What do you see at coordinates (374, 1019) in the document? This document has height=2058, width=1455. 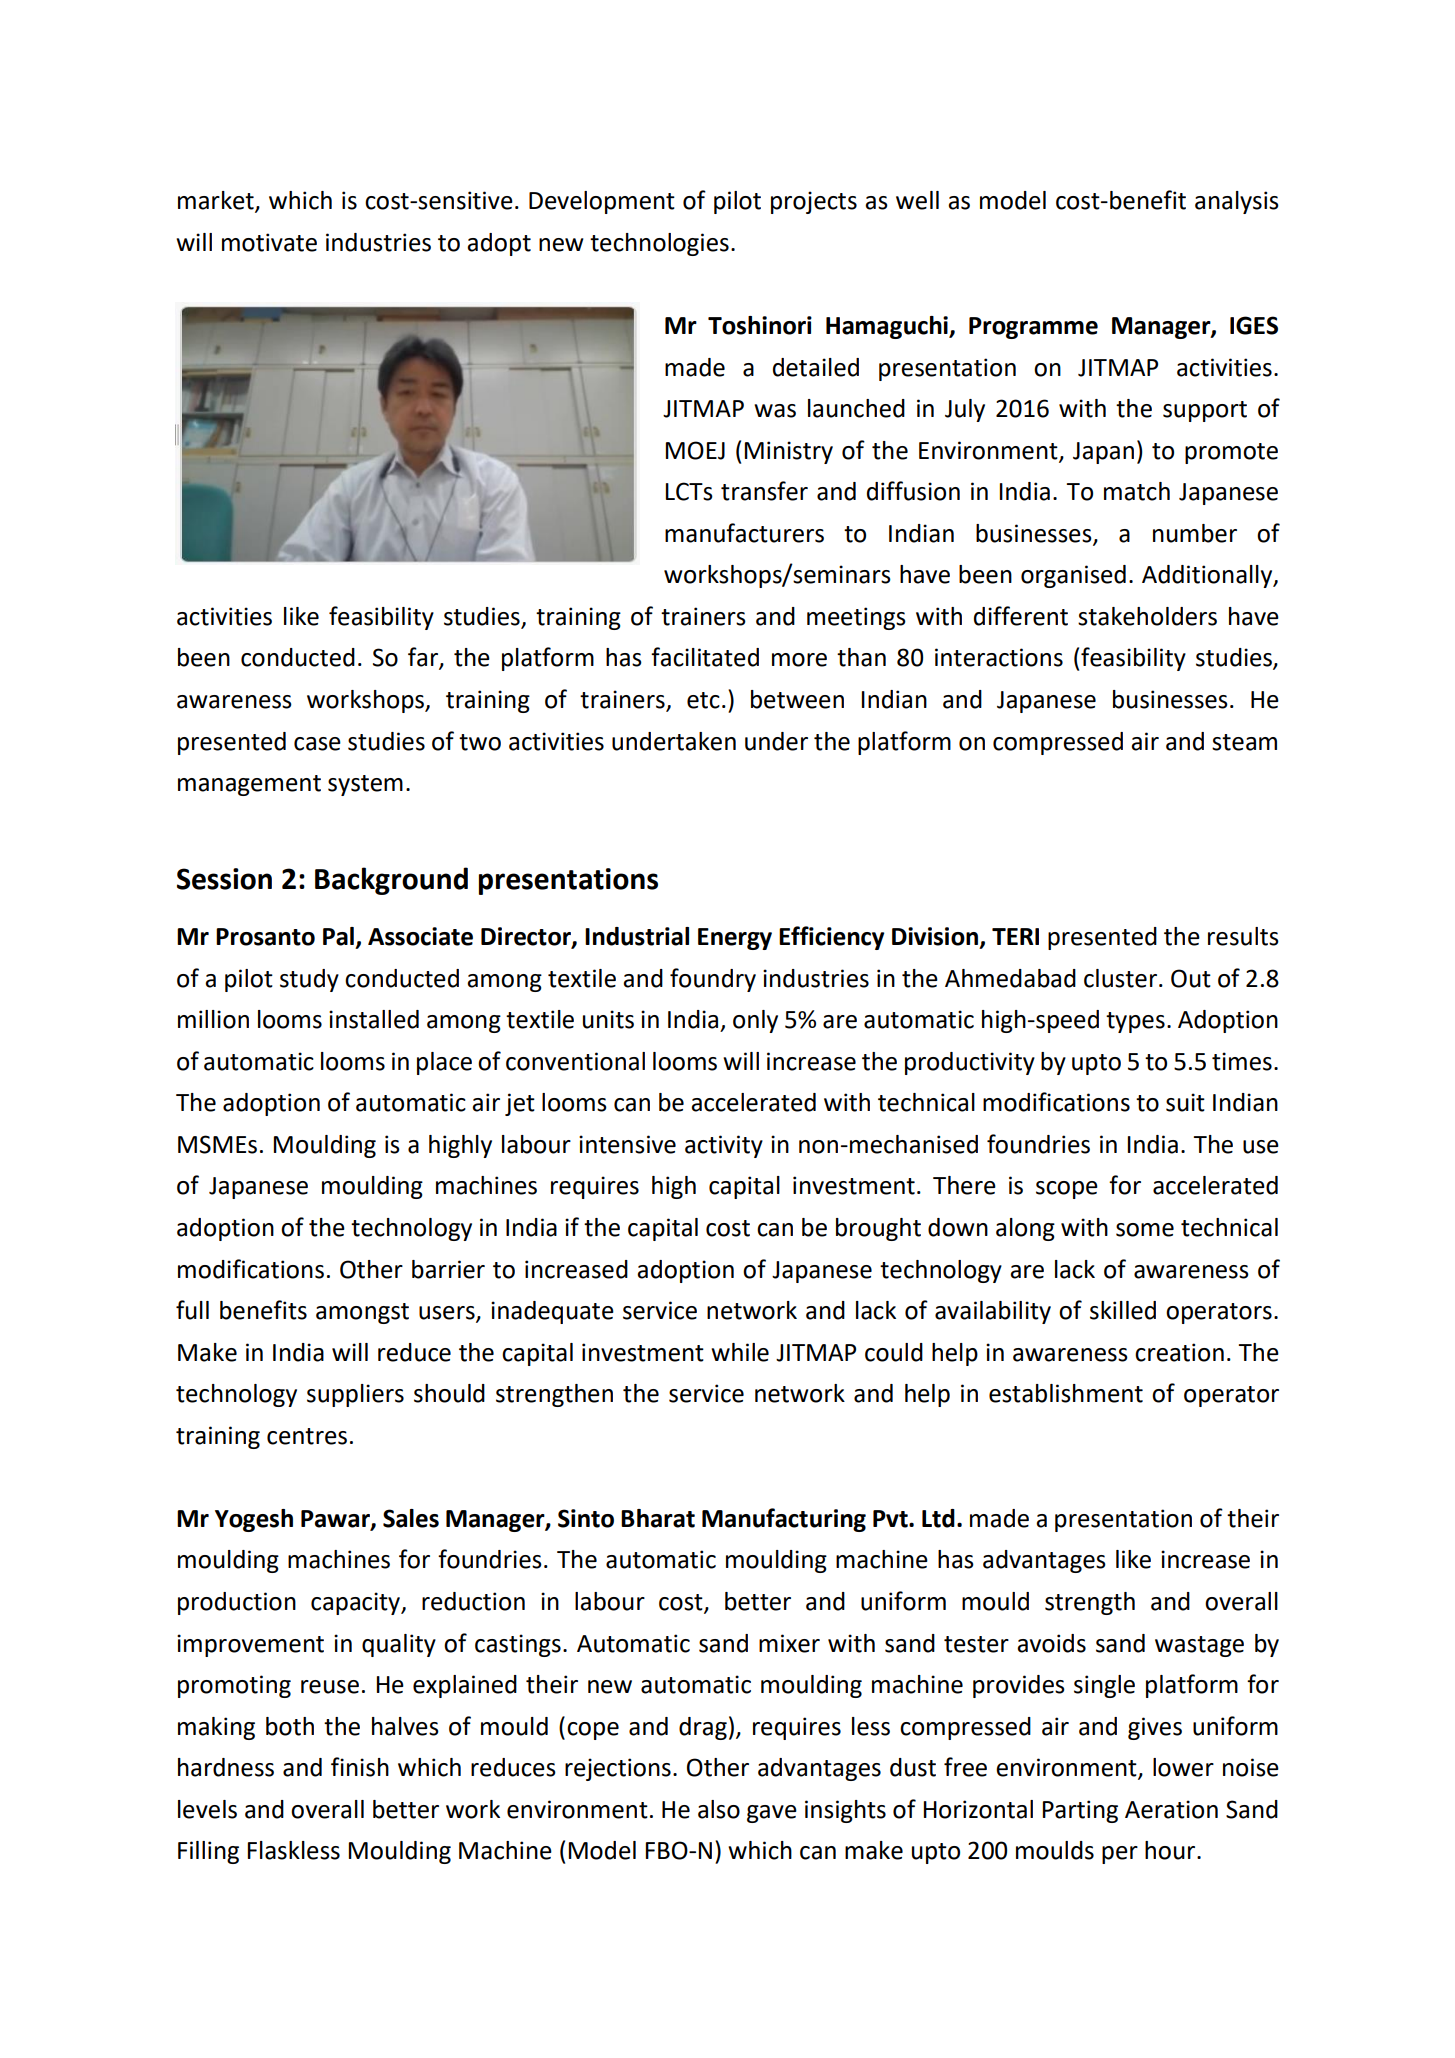 I see `installed` at bounding box center [374, 1019].
